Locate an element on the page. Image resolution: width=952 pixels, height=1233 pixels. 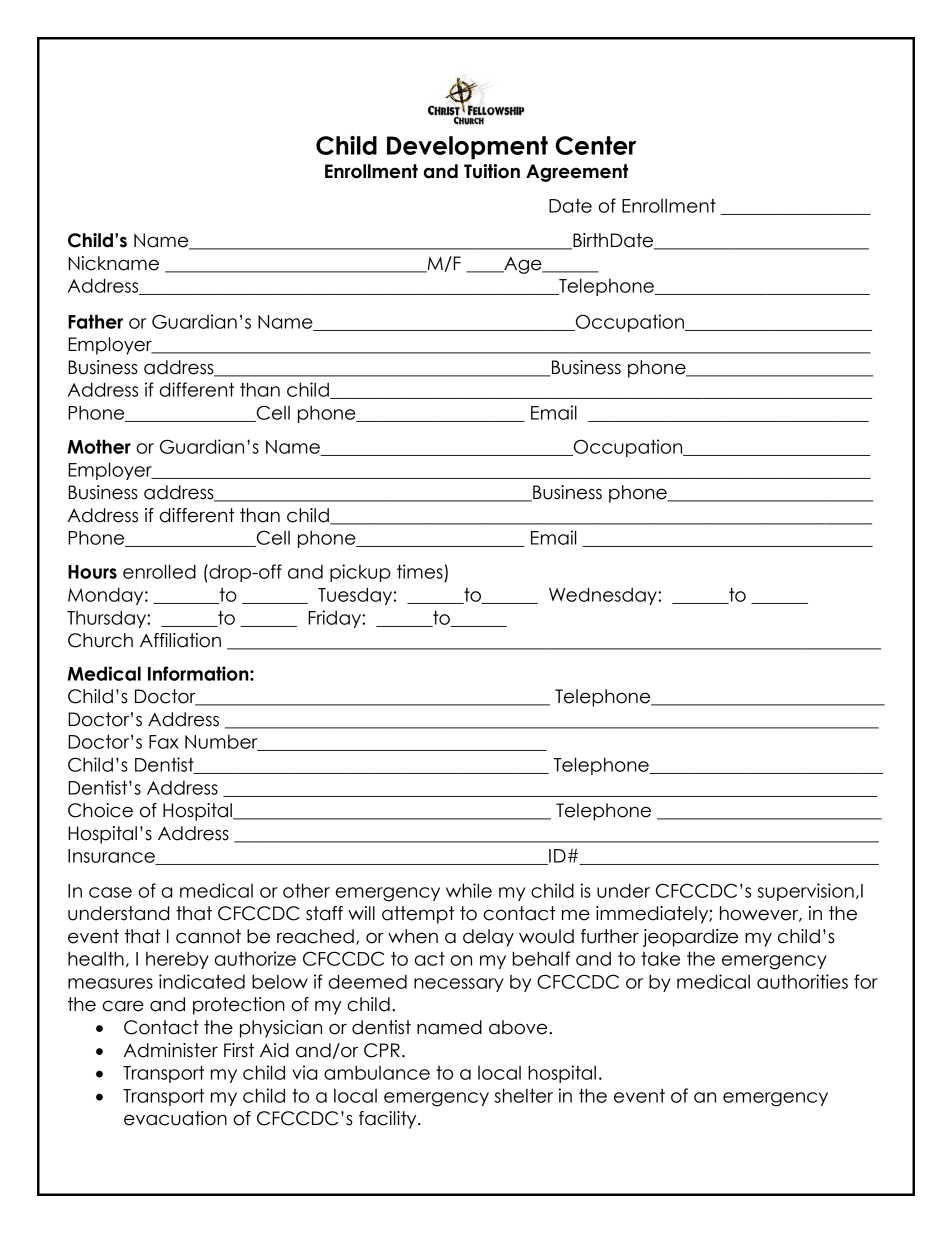
evacuation is located at coordinates (175, 1118).
